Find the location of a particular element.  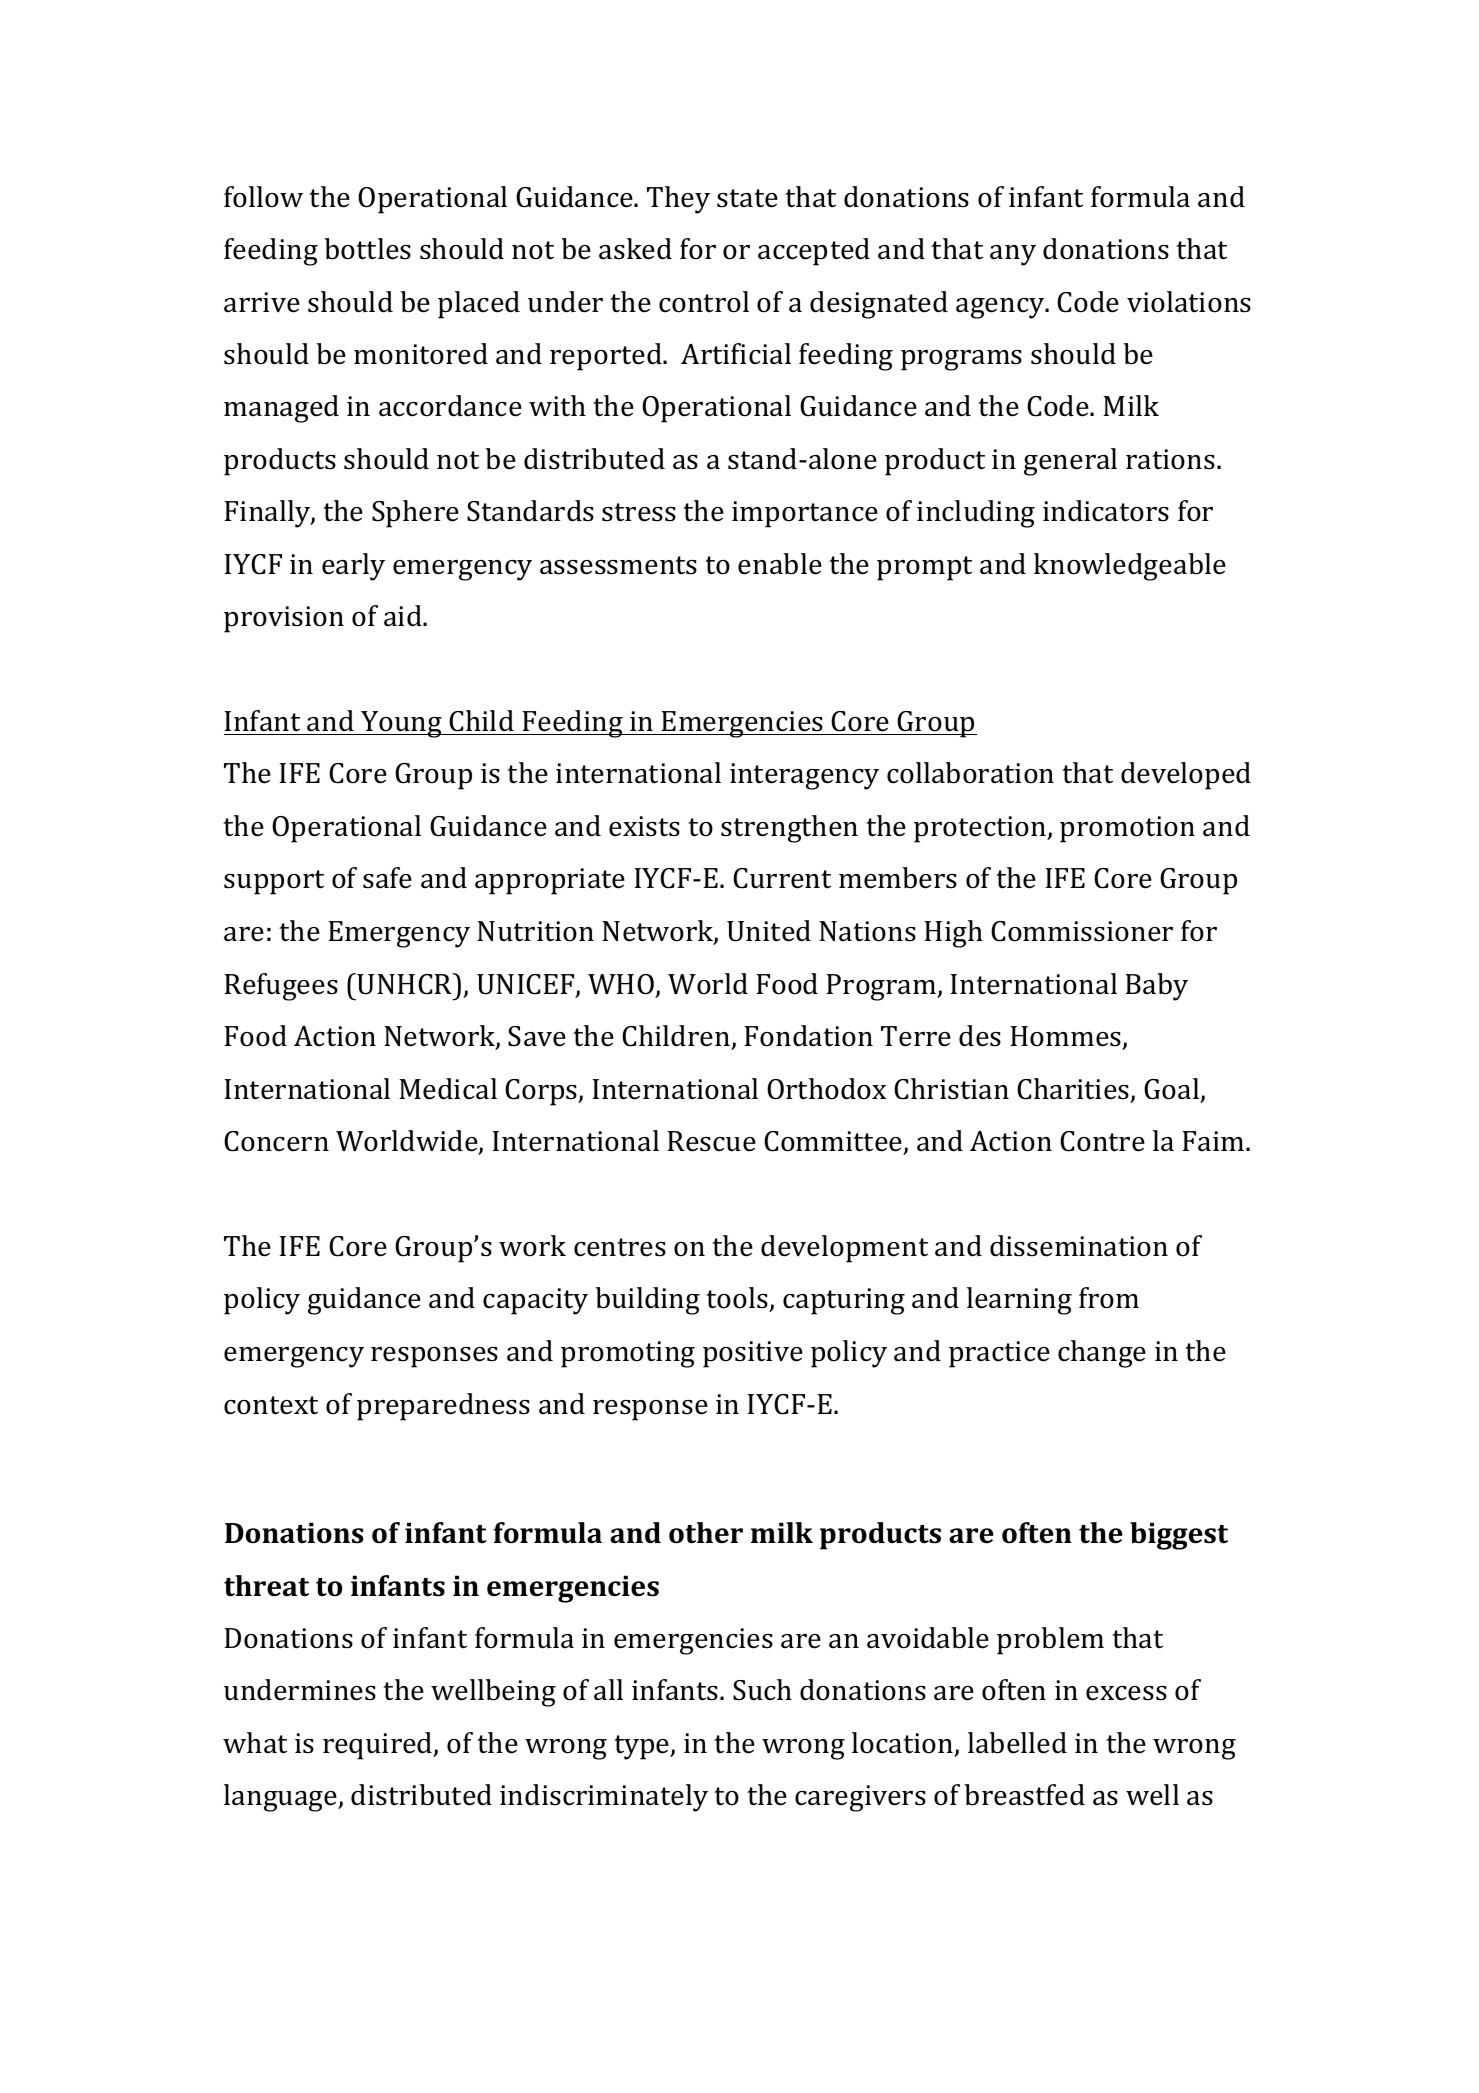

promotion is located at coordinates (1127, 829).
